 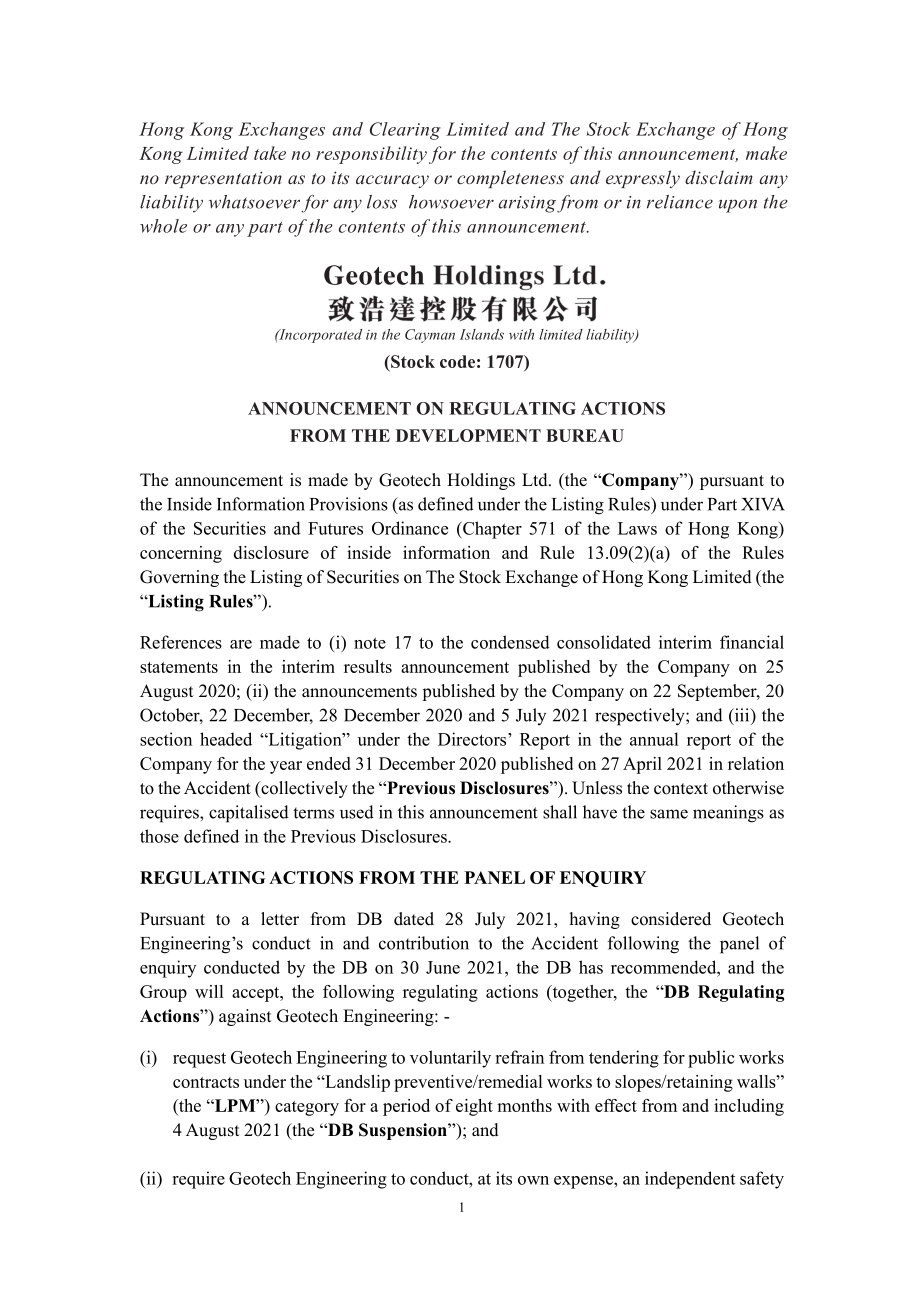 I want to click on representation, so click(x=223, y=179).
